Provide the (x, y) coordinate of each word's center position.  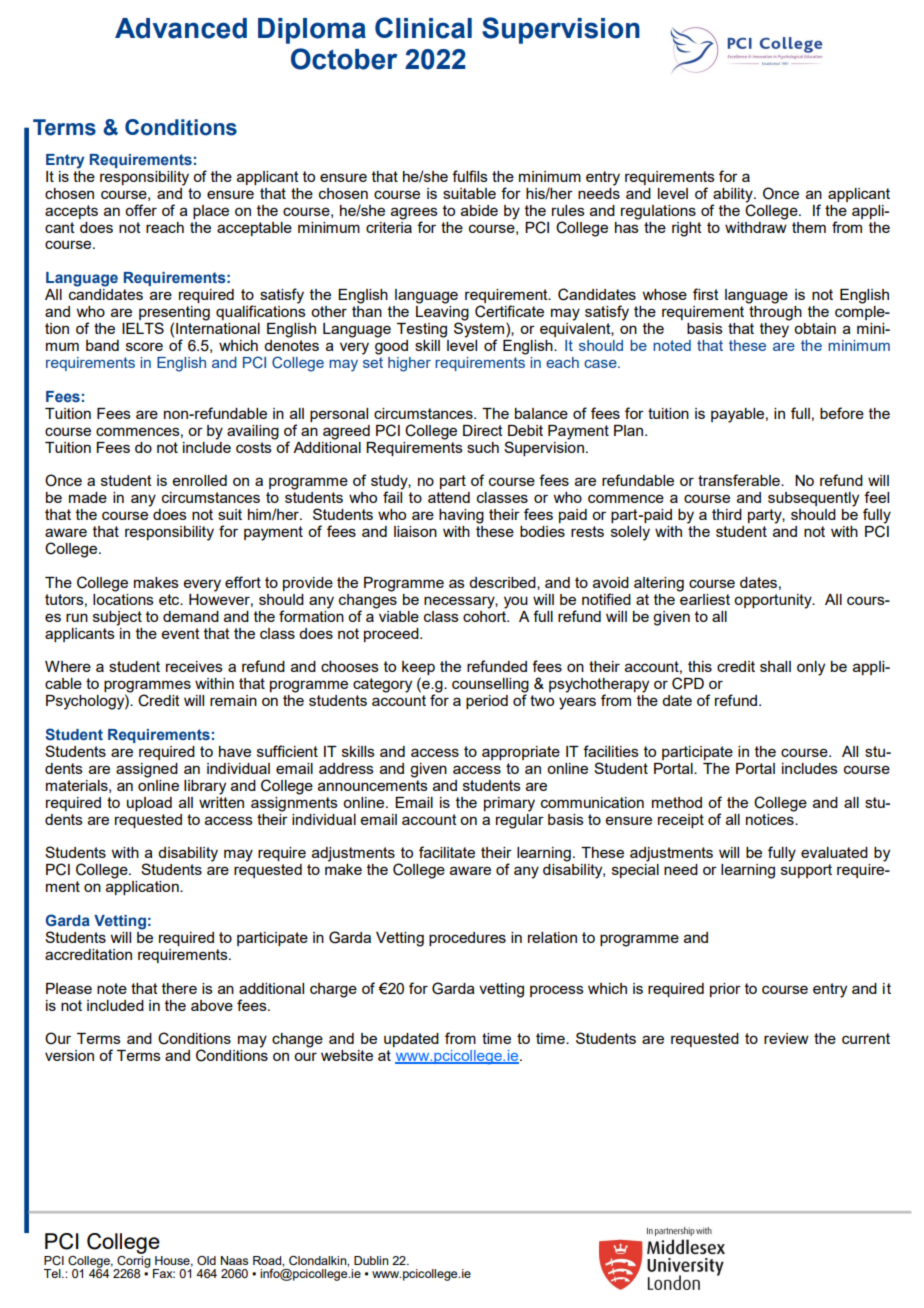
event (181, 633)
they (775, 329)
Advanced (181, 28)
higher (409, 364)
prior (725, 990)
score (144, 346)
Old (206, 1260)
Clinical (423, 28)
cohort (486, 615)
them (809, 227)
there (179, 988)
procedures (467, 939)
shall (775, 666)
